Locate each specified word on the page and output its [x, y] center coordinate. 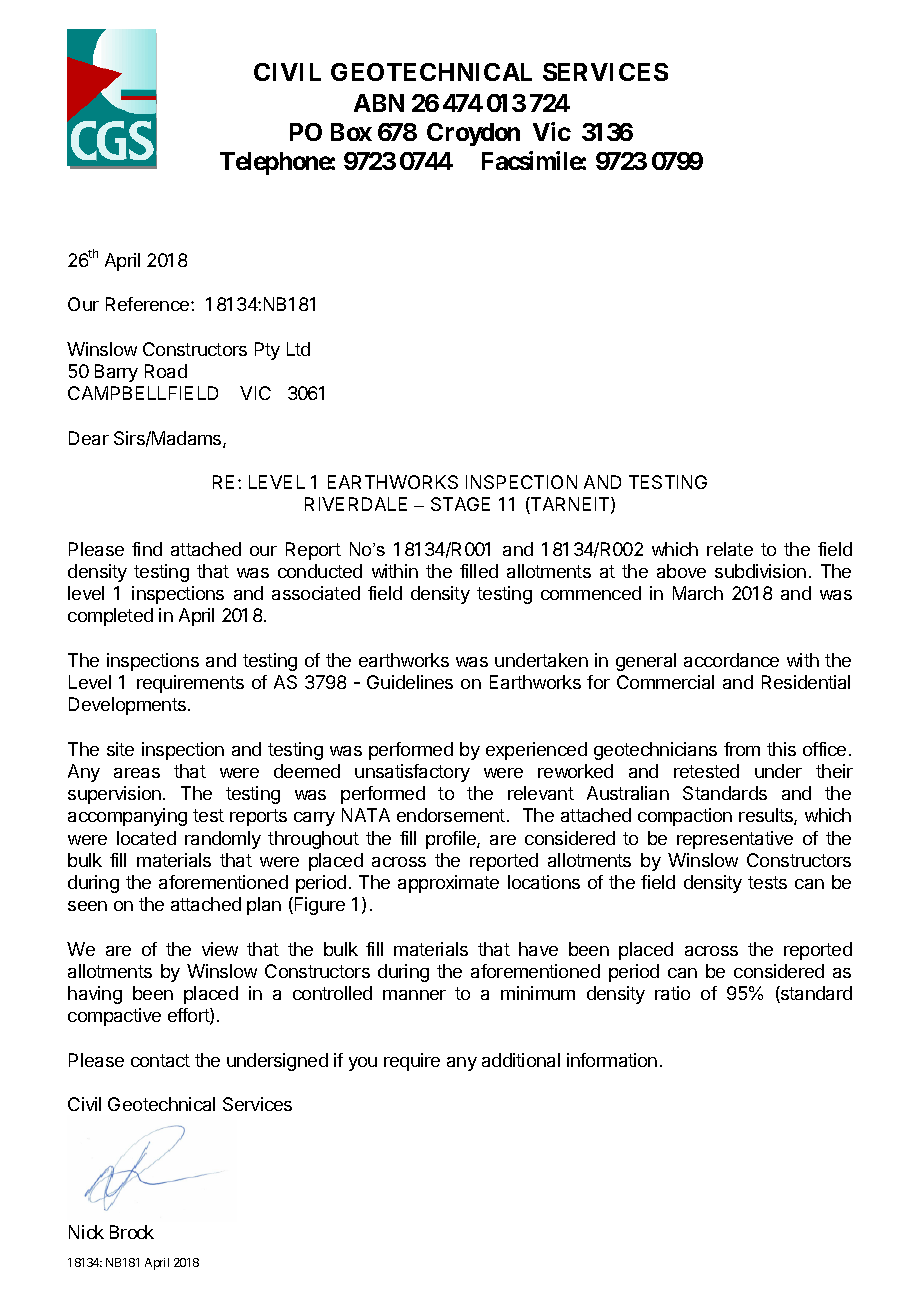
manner [414, 995]
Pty [267, 351]
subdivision [760, 571]
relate [730, 549]
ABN [379, 103]
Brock [132, 1232]
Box [351, 132]
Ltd [298, 349]
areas [137, 773]
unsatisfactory [412, 773]
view [220, 949]
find [147, 549]
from [742, 749]
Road [166, 371]
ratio [672, 993]
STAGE [460, 504]
